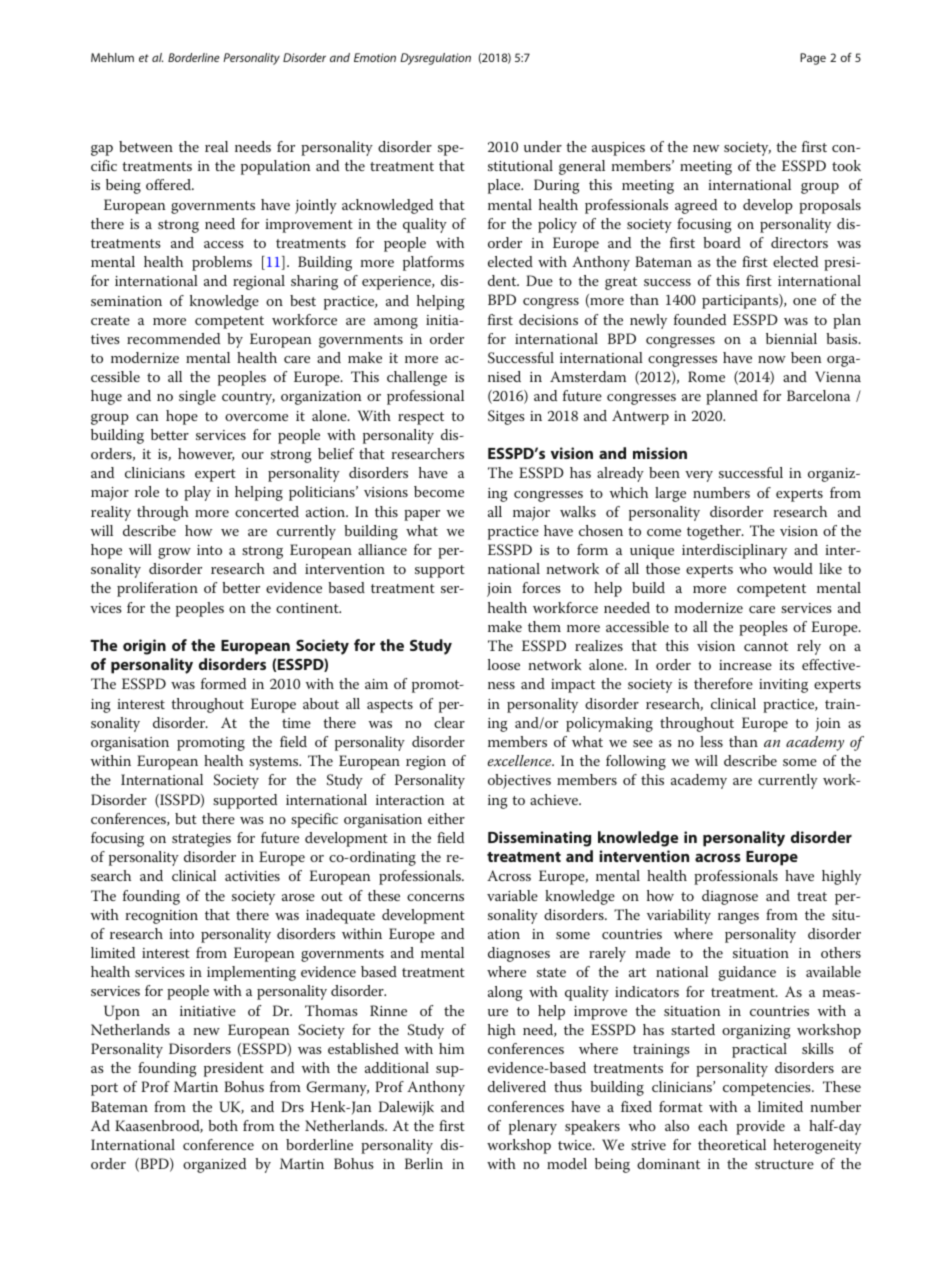 The image size is (952, 1265). I want to click on challenge, so click(417, 378).
